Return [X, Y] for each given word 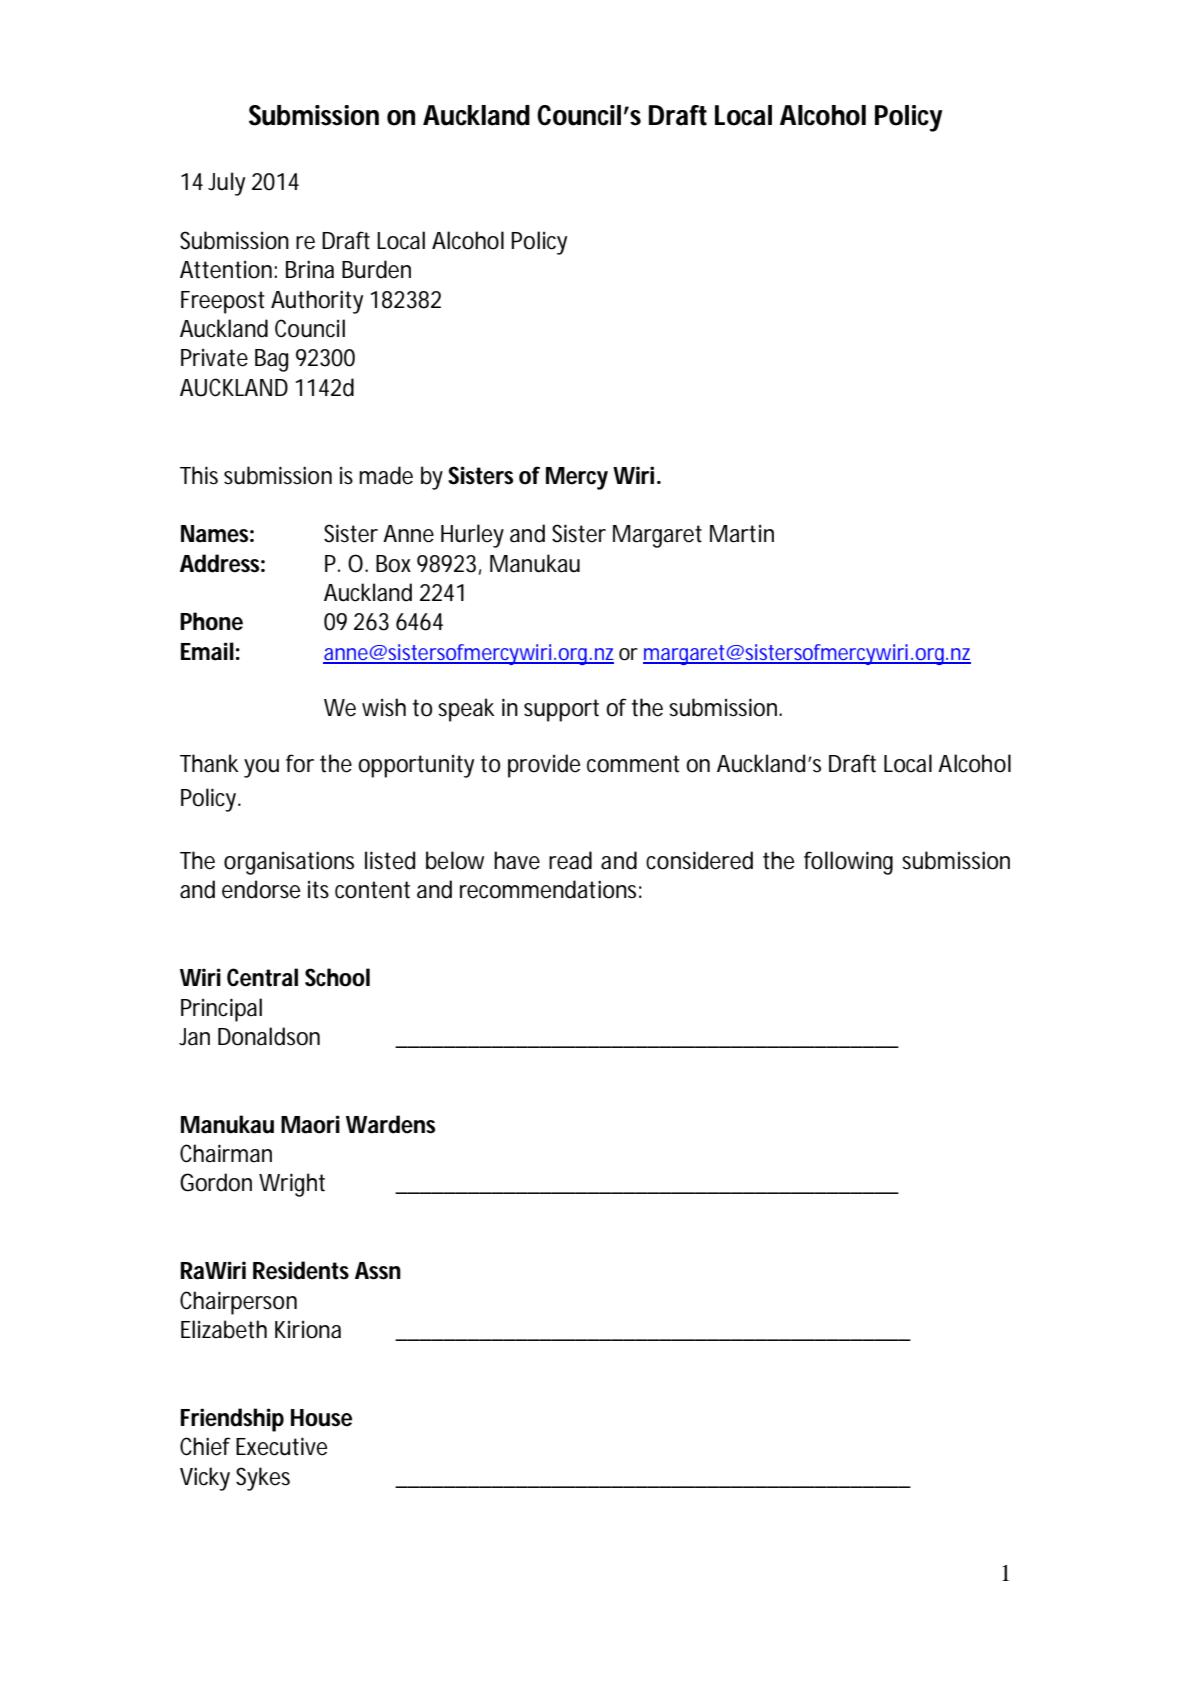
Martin [742, 534]
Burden [376, 269]
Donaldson [269, 1036]
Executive [281, 1446]
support [561, 710]
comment [633, 764]
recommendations [551, 889]
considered [699, 860]
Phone [211, 621]
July [226, 184]
